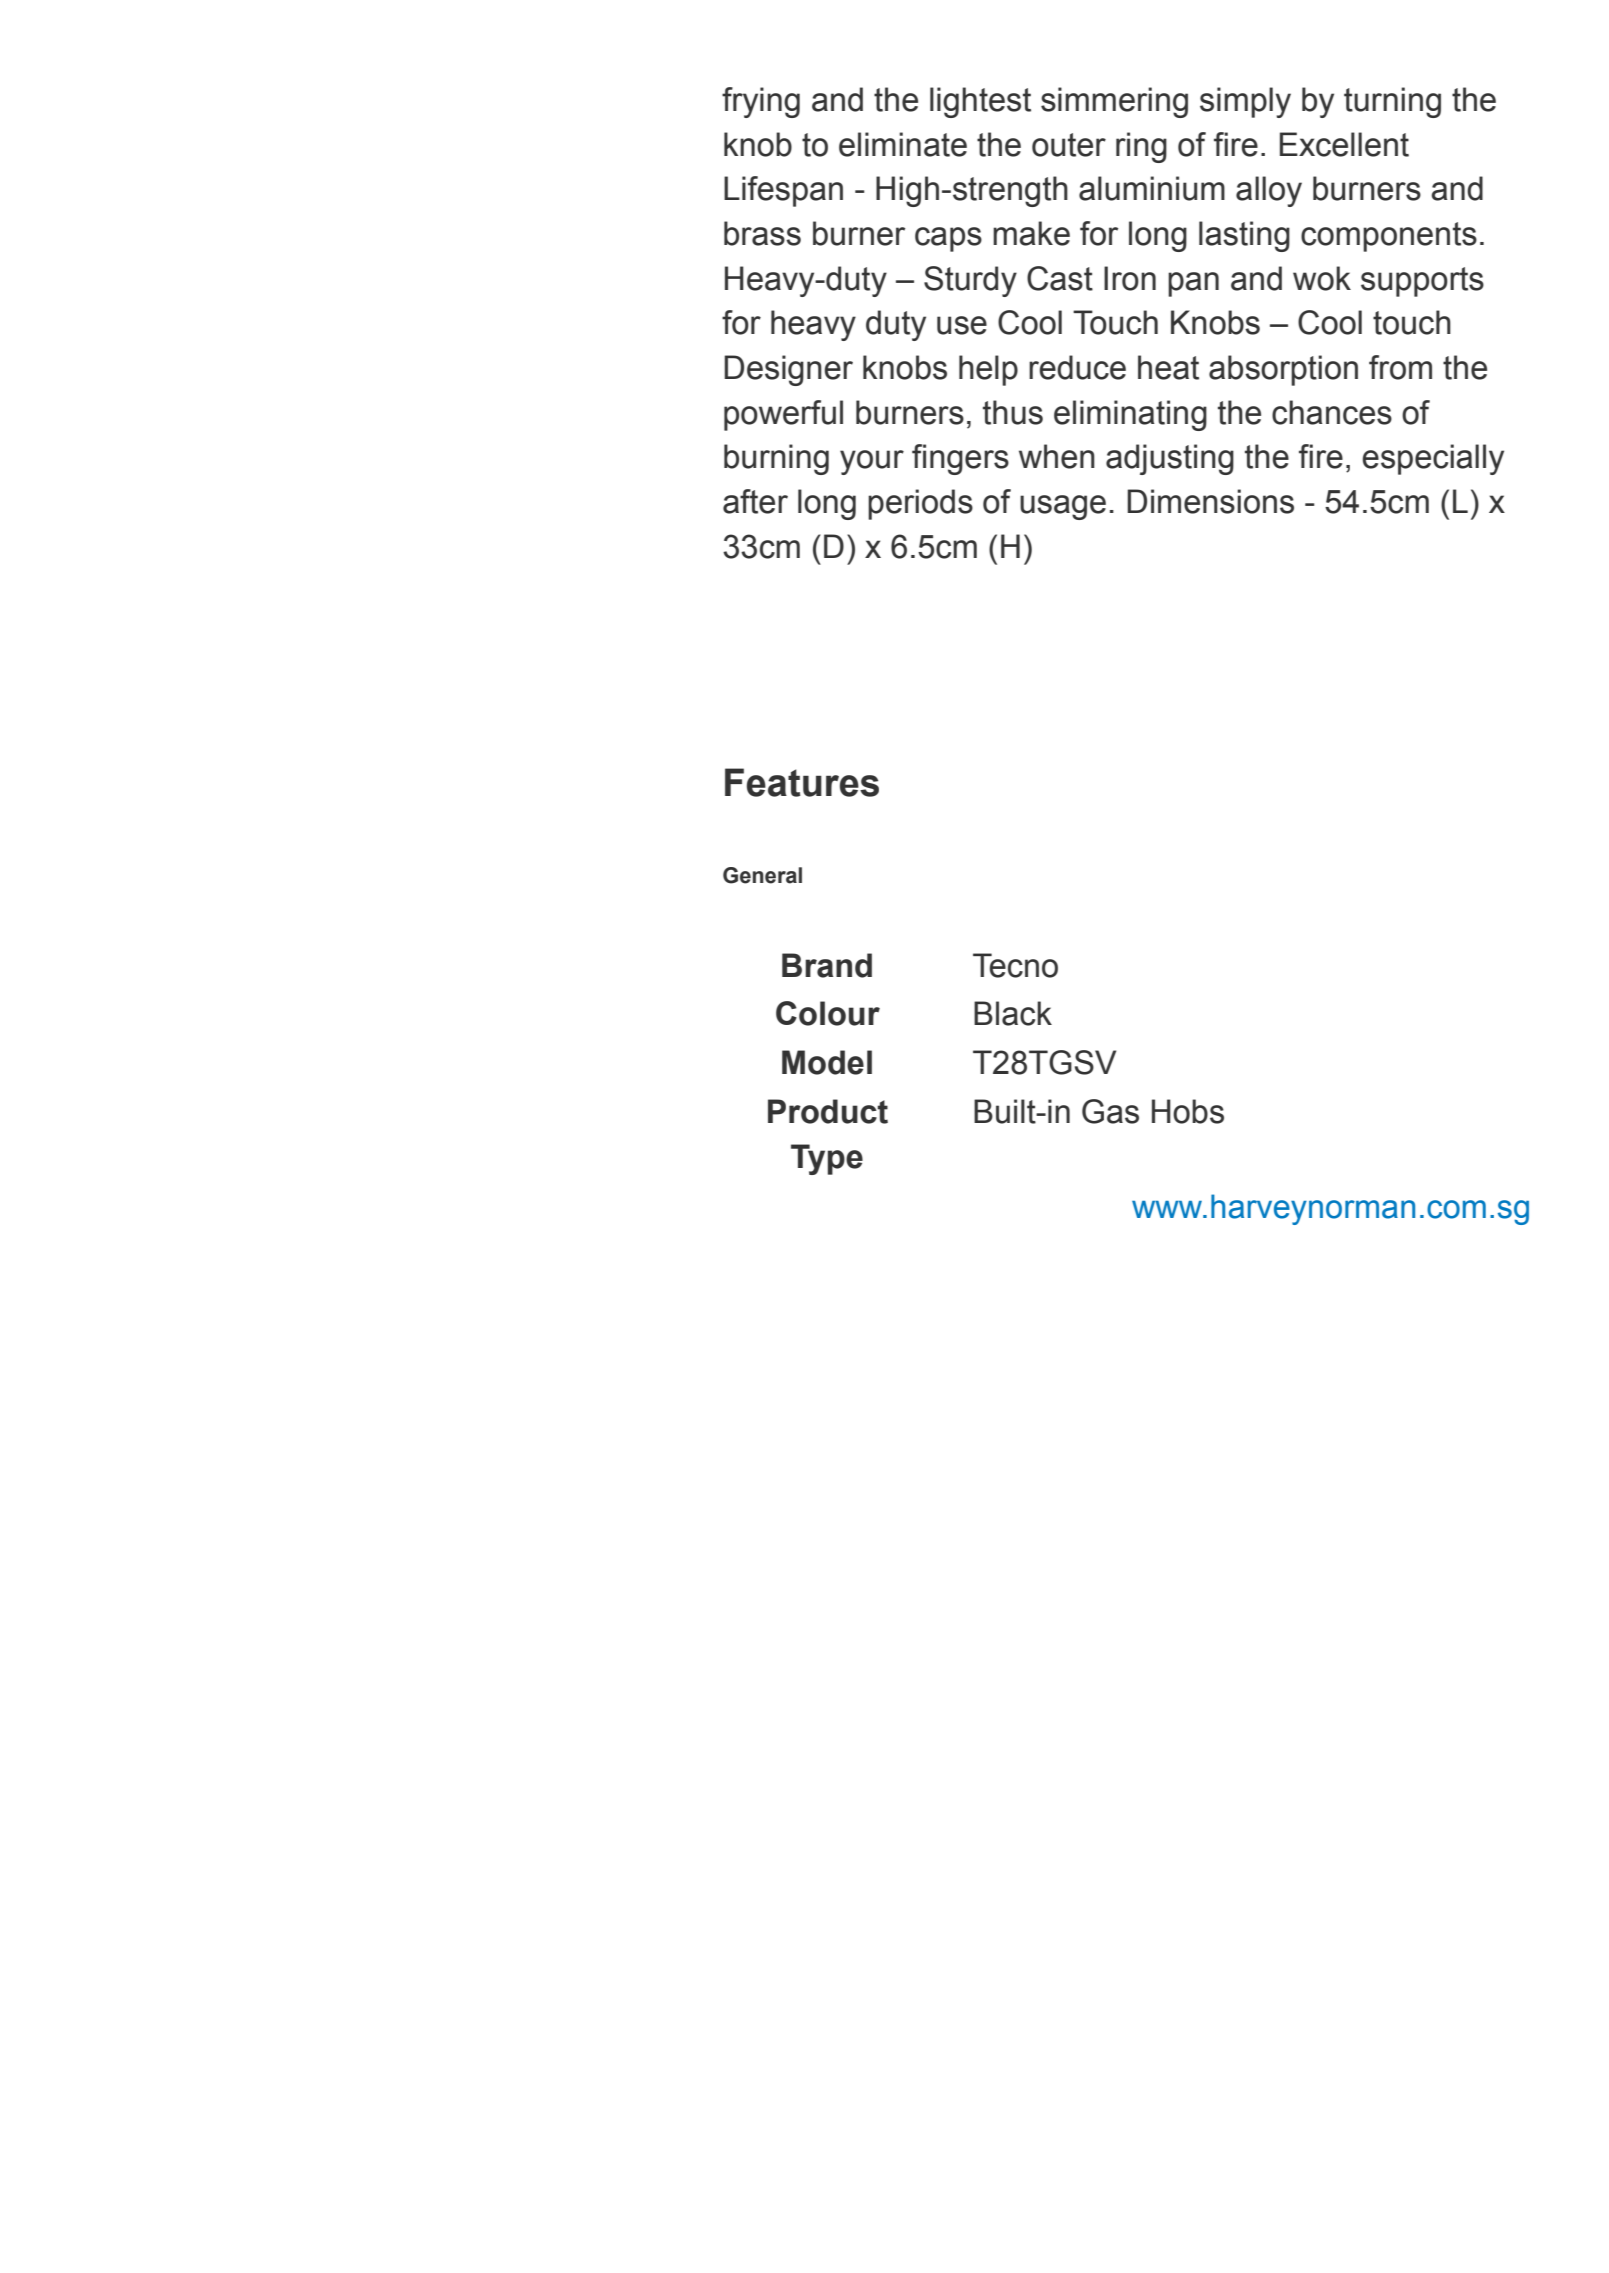  What do you see at coordinates (1063, 507) in the page?
I see `usage` at bounding box center [1063, 507].
